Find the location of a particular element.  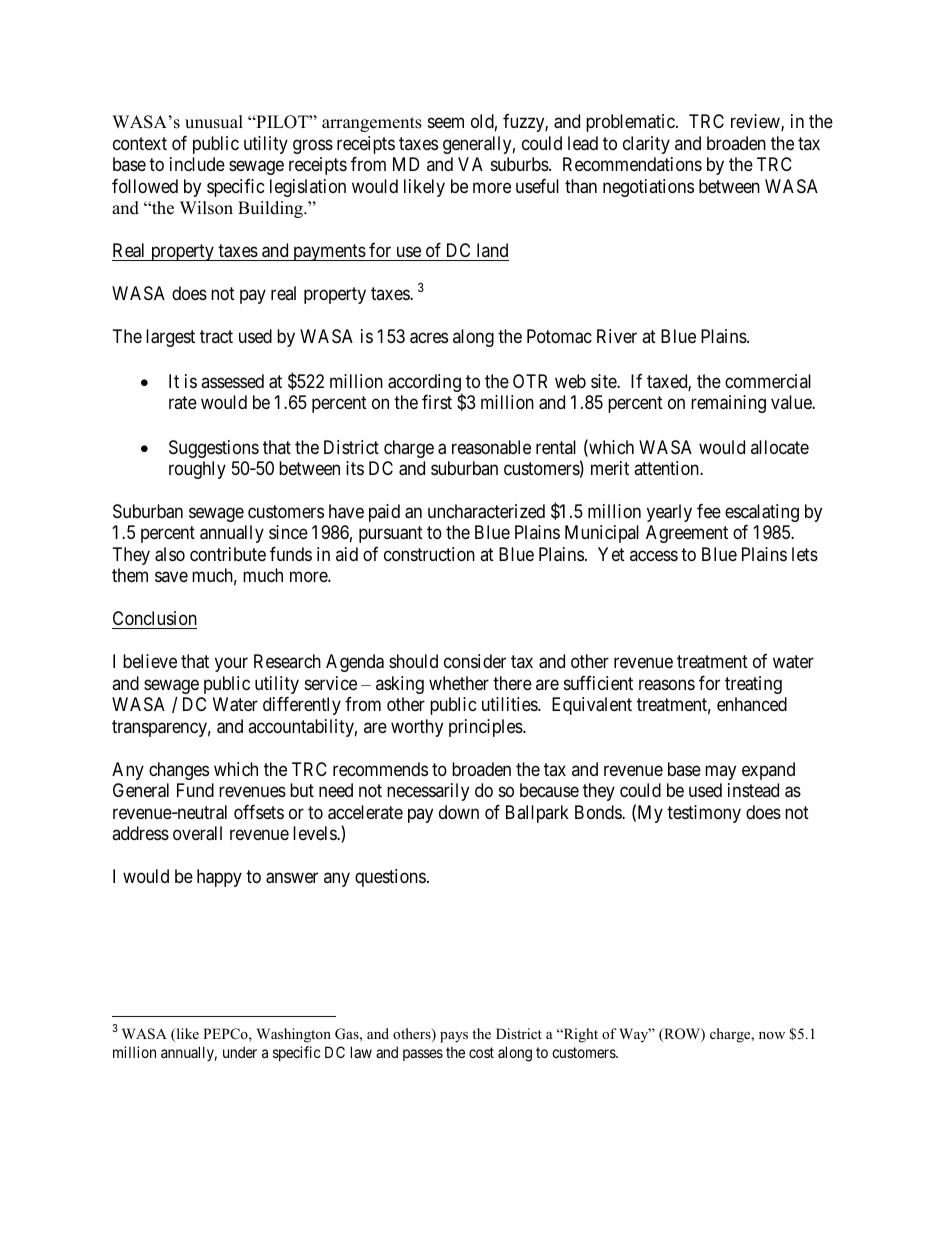

pays is located at coordinates (454, 1037).
